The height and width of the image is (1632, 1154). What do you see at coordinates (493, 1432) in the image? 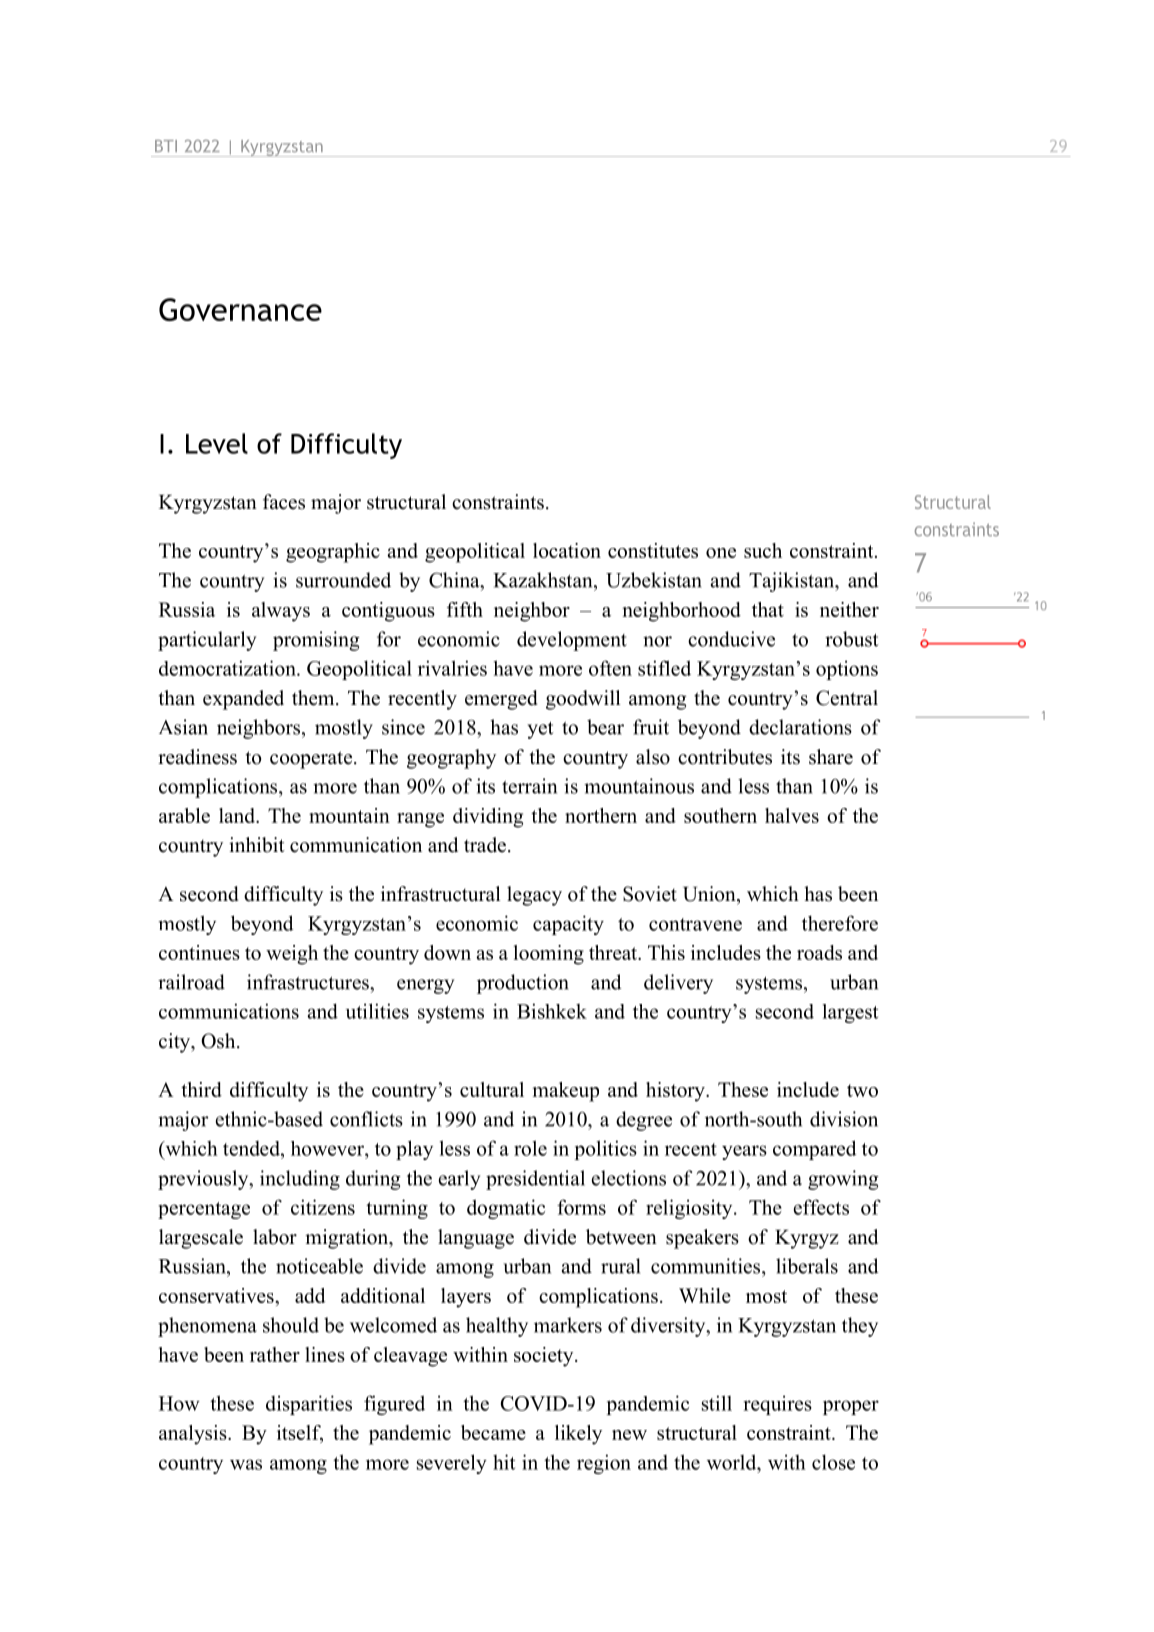
I see `became` at bounding box center [493, 1432].
